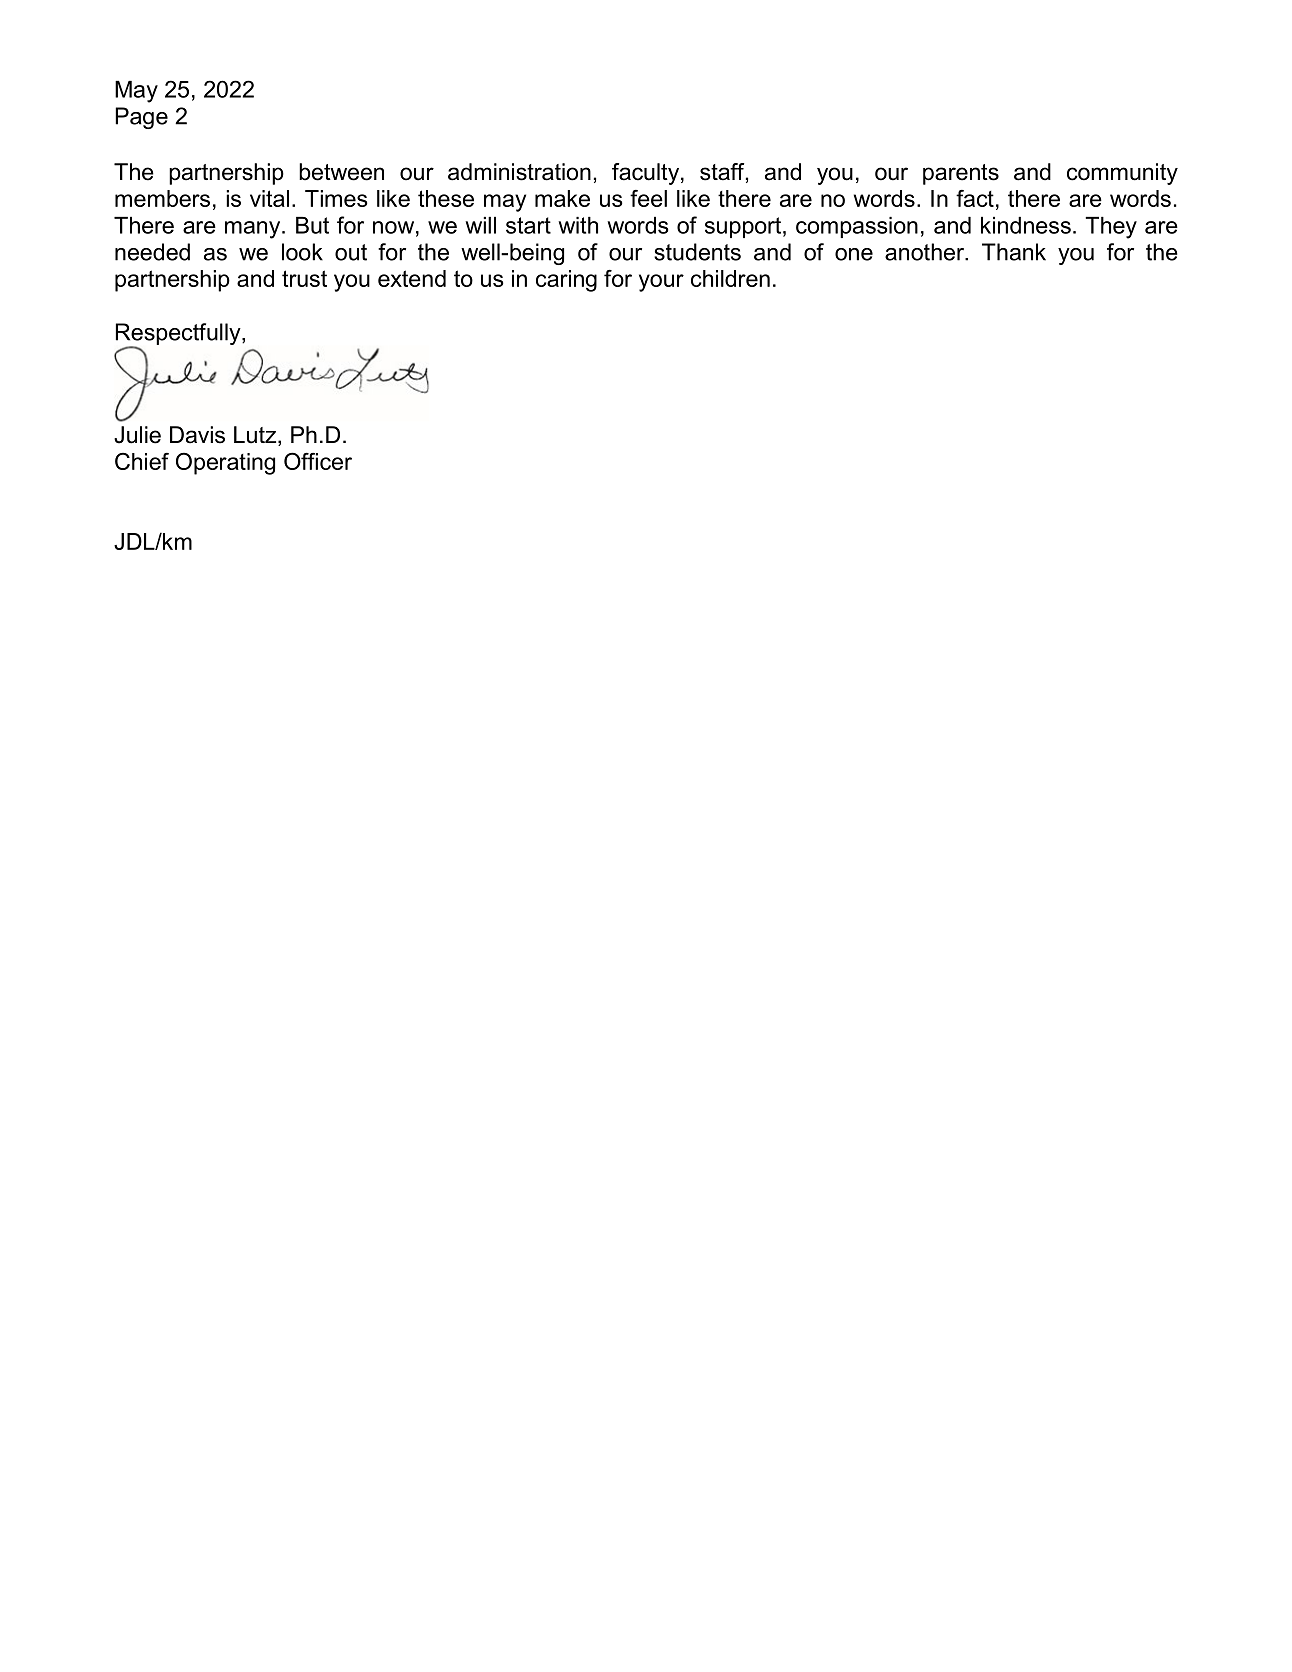 Image resolution: width=1292 pixels, height=1672 pixels. I want to click on trust, so click(304, 278).
